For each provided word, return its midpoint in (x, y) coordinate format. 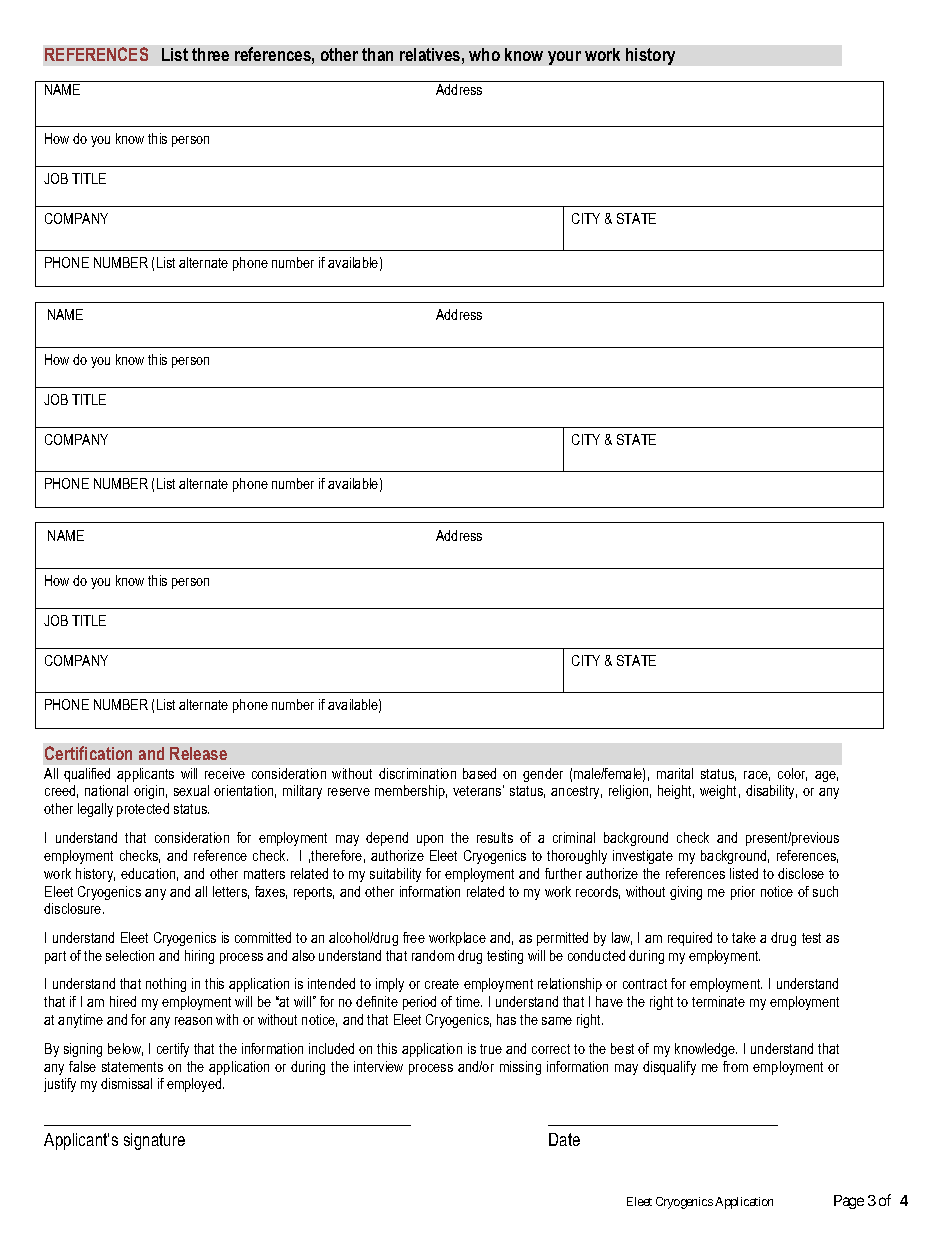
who (484, 54)
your (564, 58)
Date (564, 1139)
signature (154, 1141)
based (479, 773)
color (792, 774)
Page (849, 1202)
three (210, 54)
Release (198, 753)
